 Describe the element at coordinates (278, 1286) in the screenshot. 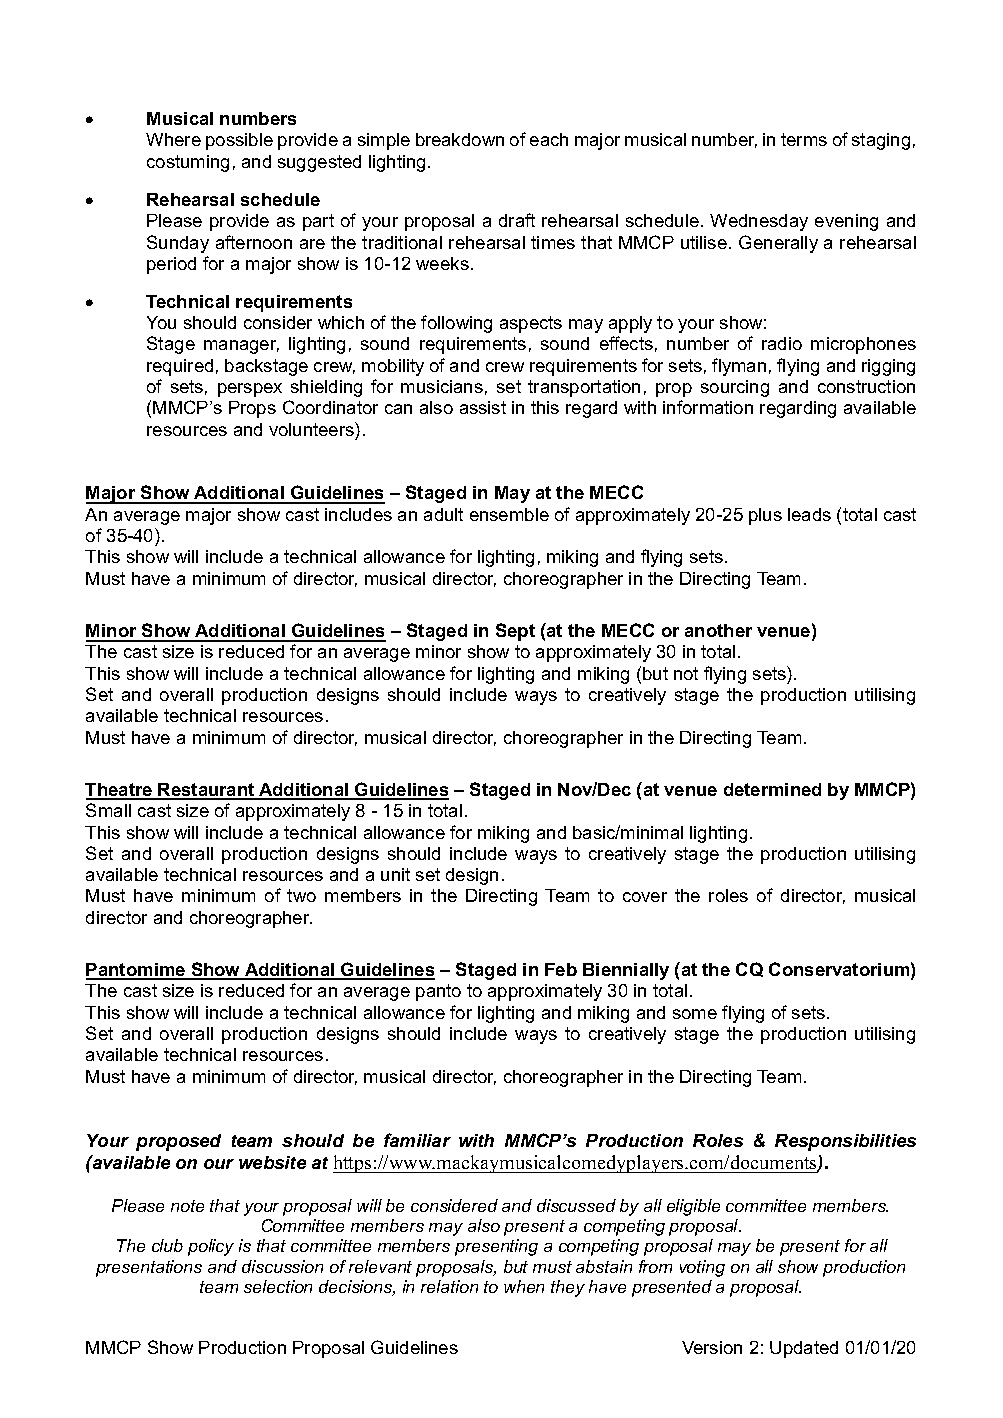

I see `selection` at that location.
